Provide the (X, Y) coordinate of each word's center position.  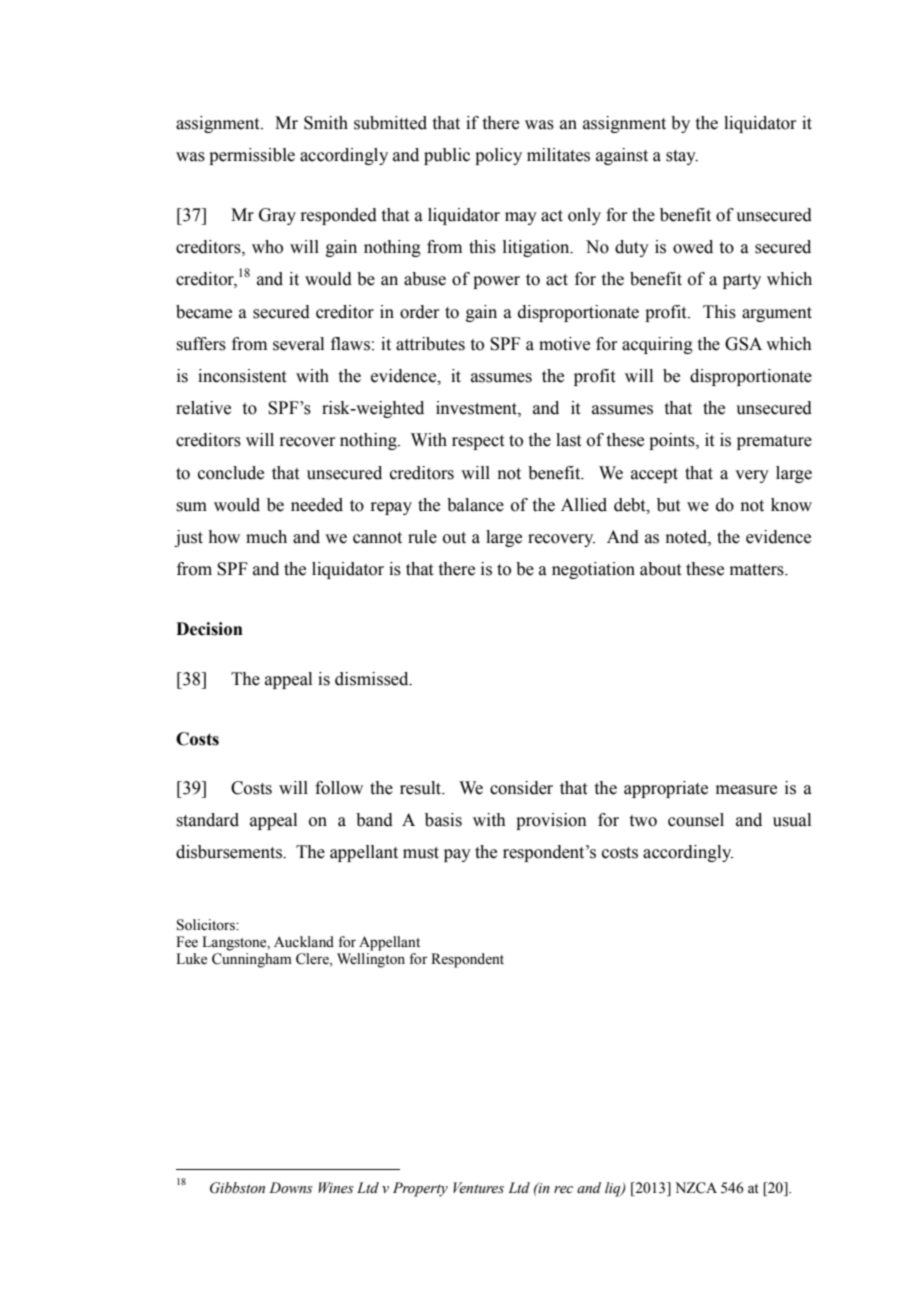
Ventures (478, 1188)
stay (682, 157)
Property (420, 1189)
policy (498, 156)
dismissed (373, 679)
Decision (209, 629)
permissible (252, 156)
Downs (291, 1188)
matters (758, 570)
